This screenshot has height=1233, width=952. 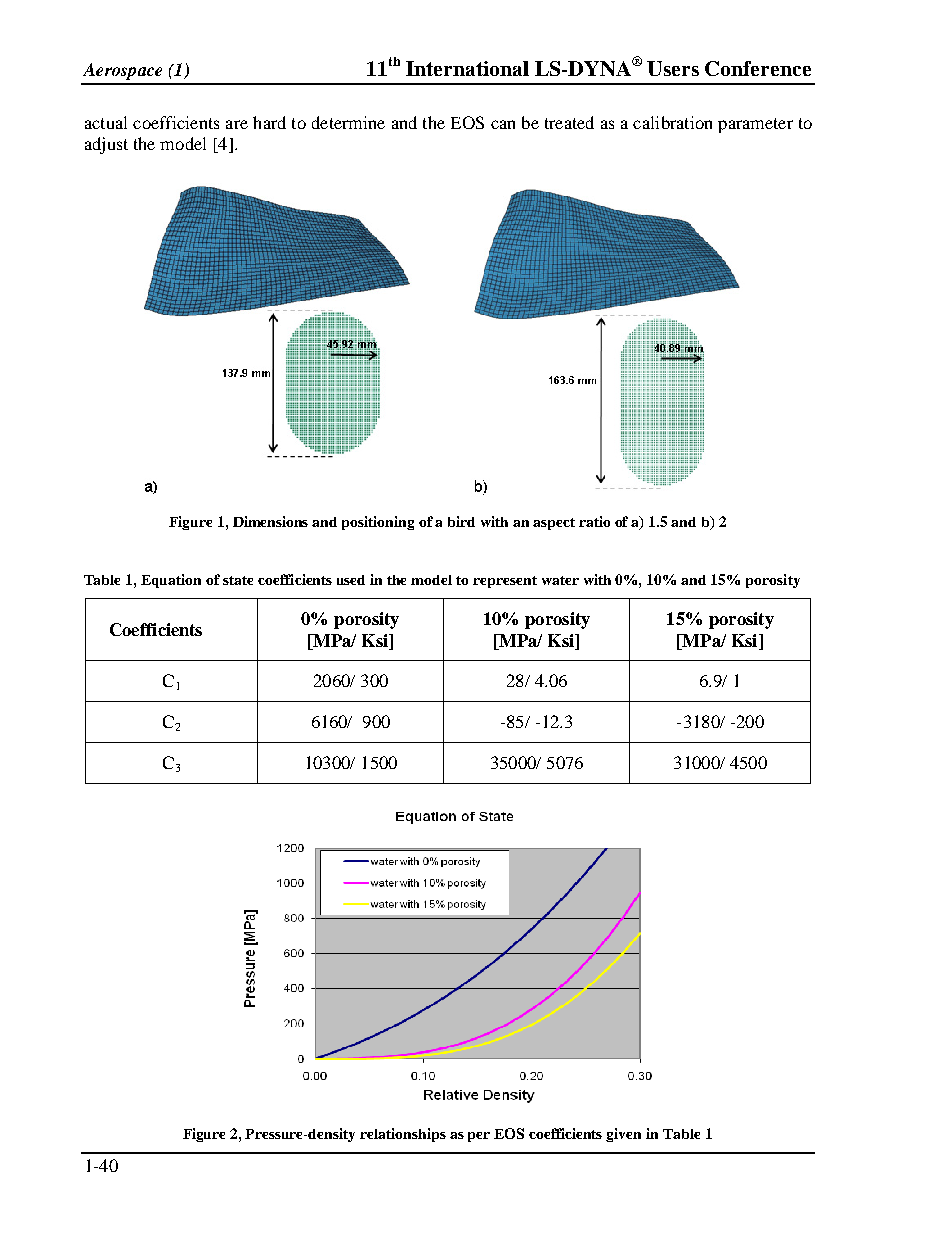 What do you see at coordinates (505, 582) in the screenshot?
I see `represent` at bounding box center [505, 582].
